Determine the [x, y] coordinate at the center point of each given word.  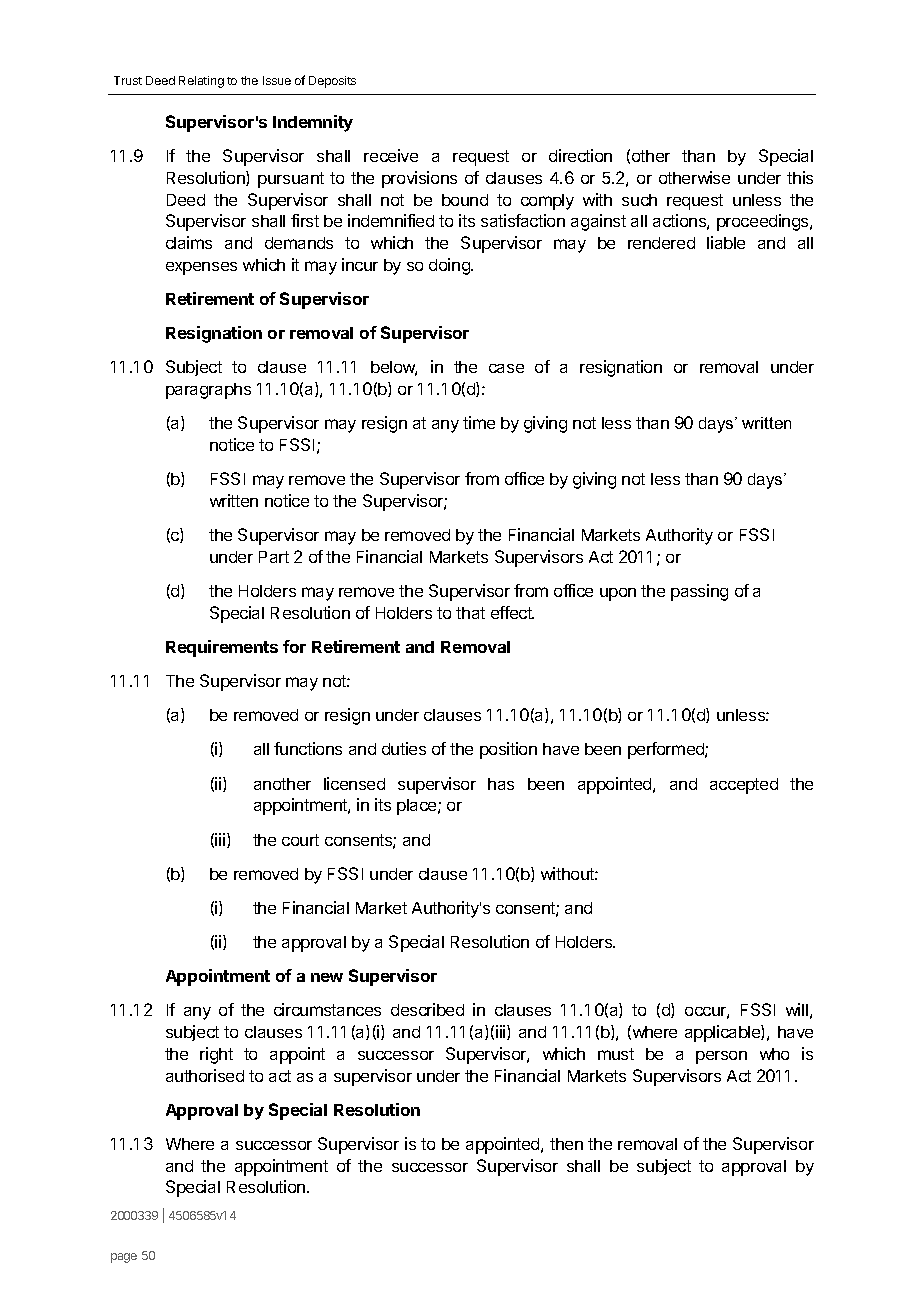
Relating [201, 82]
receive [391, 155]
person [721, 1057]
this [800, 177]
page [124, 1258]
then [566, 1144]
